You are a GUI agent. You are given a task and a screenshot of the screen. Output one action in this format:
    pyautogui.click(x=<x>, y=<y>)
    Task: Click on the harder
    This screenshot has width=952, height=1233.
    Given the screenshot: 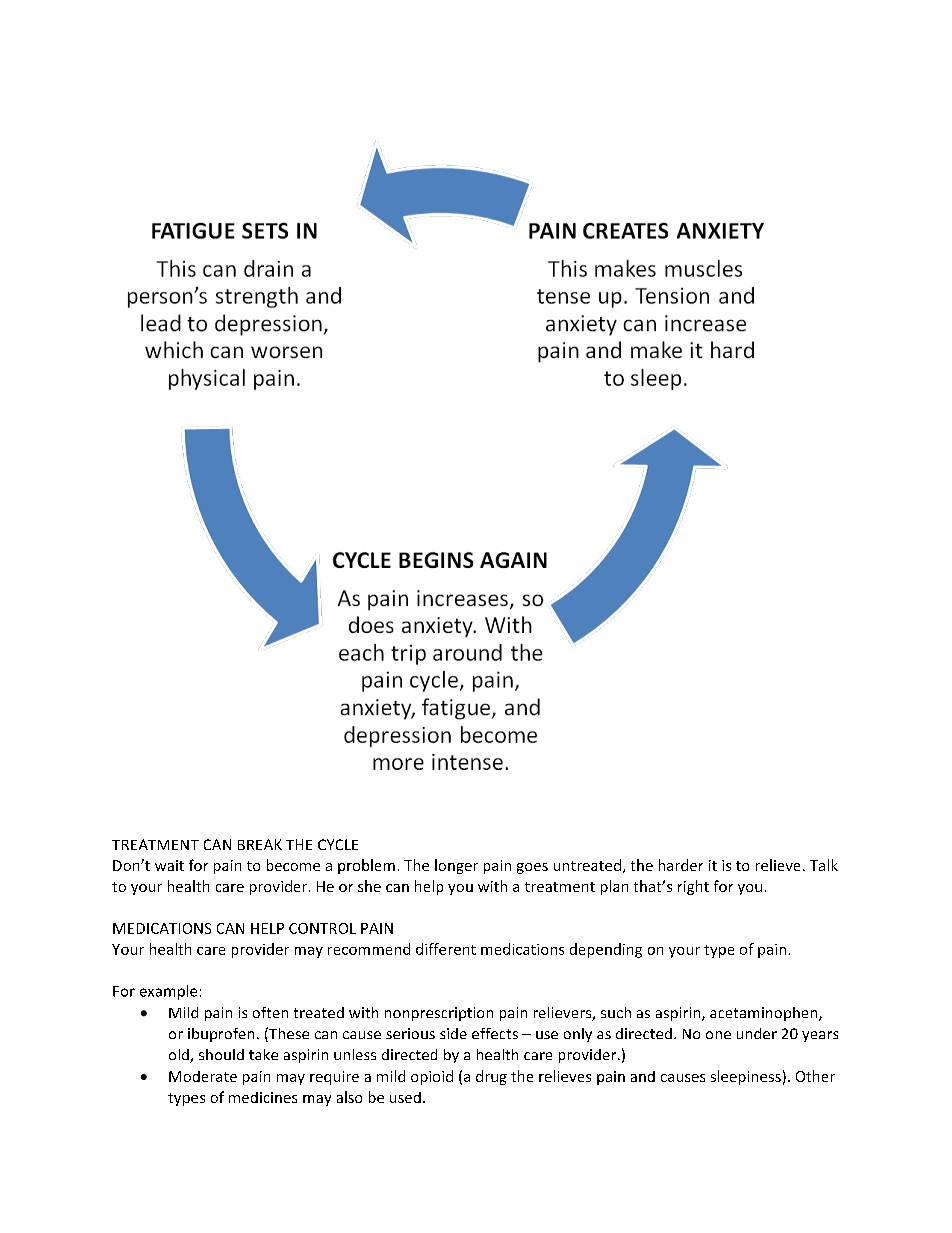 What is the action you would take?
    pyautogui.click(x=681, y=865)
